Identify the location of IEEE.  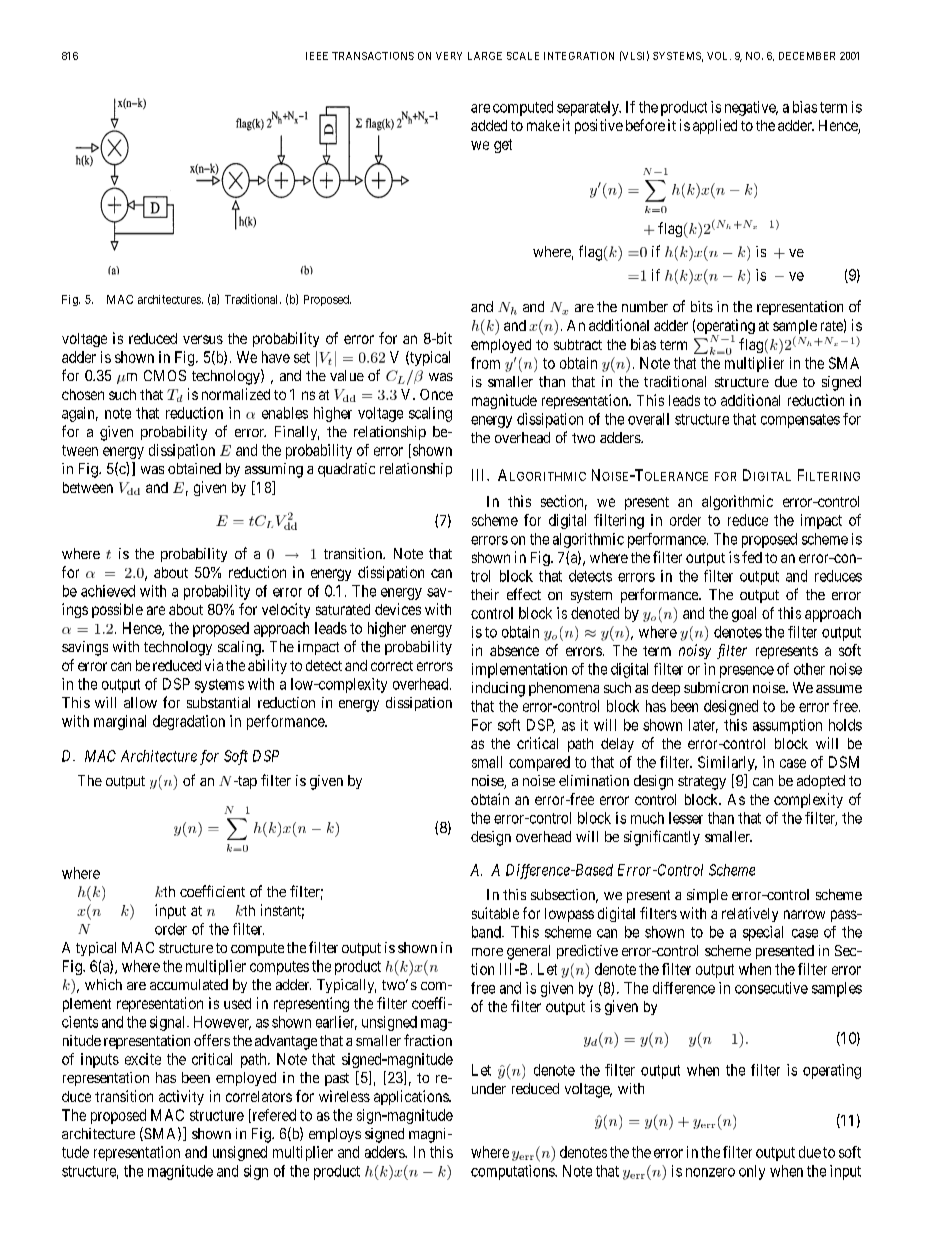
(317, 56).
